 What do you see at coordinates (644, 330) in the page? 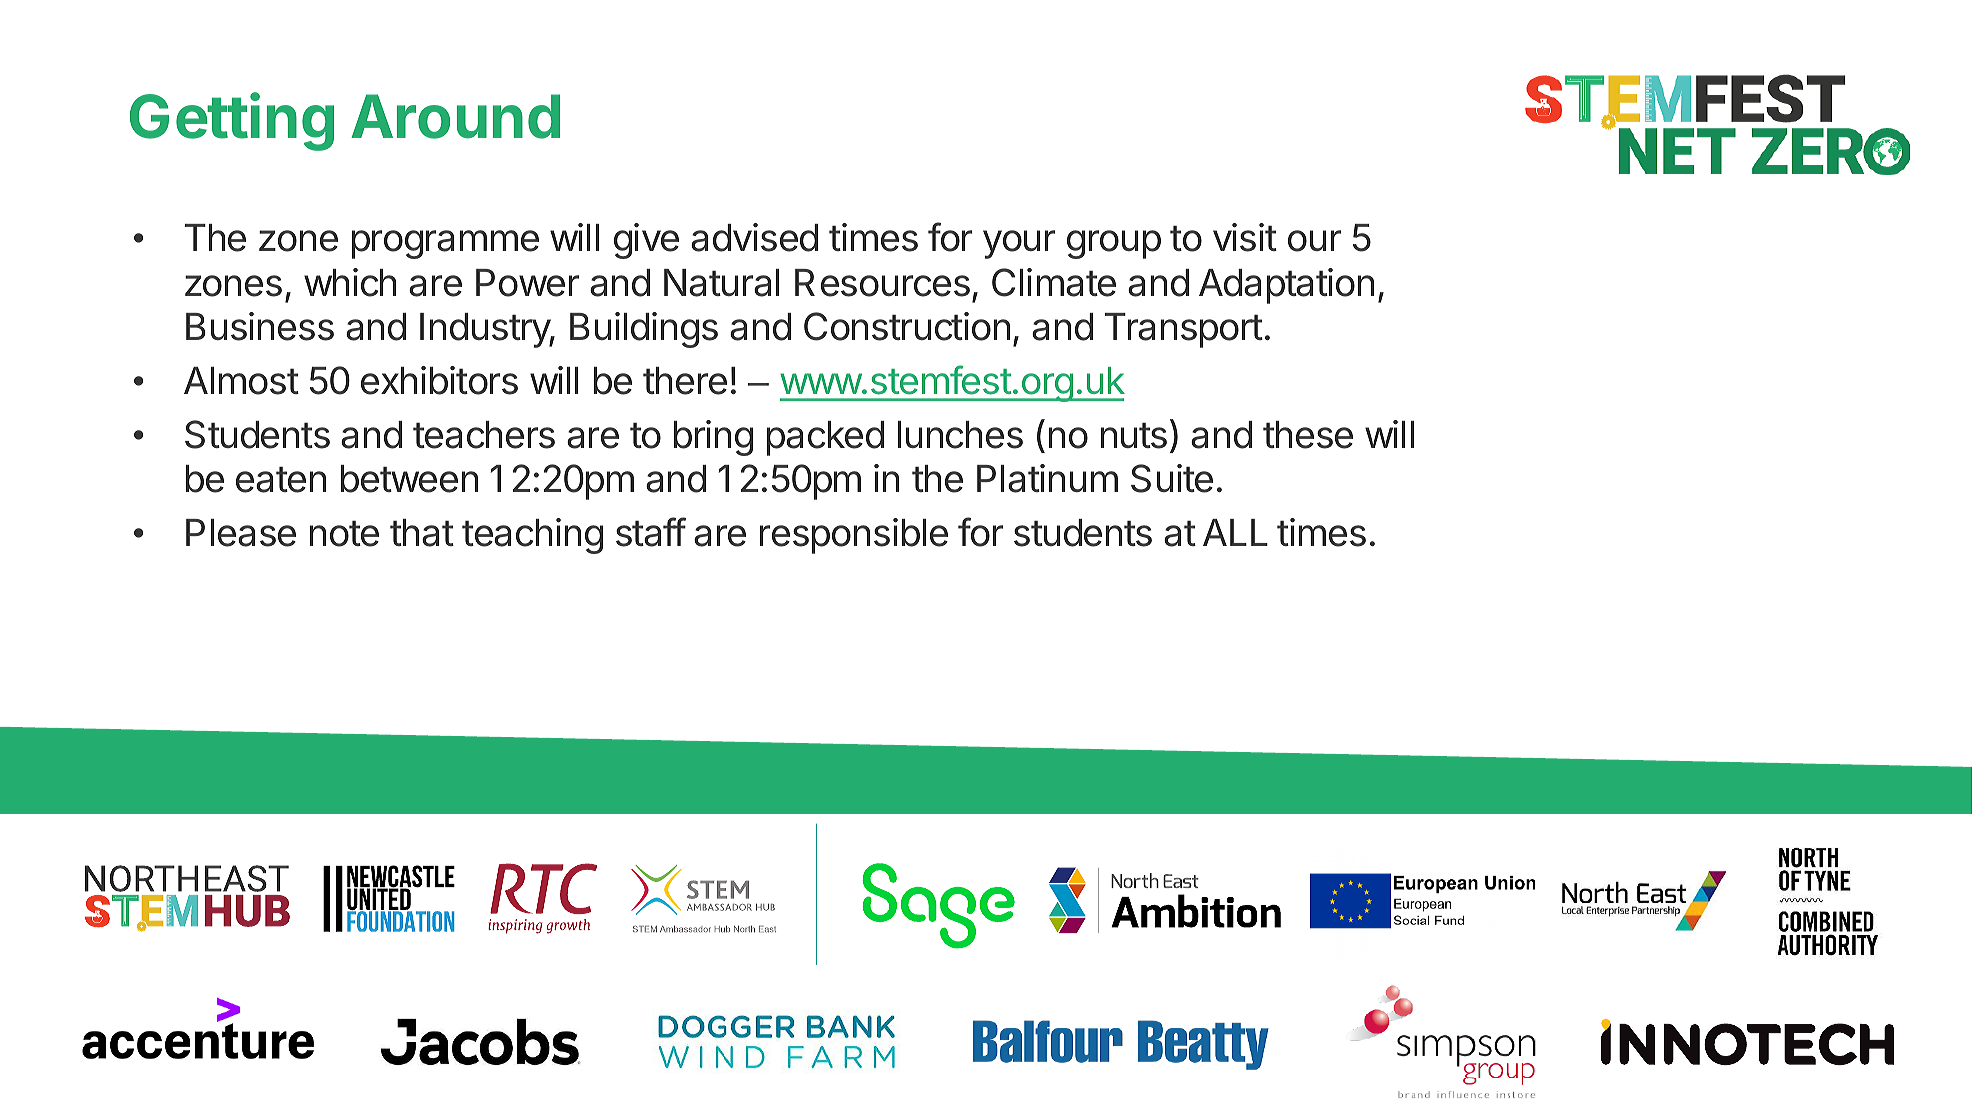
I see `Buildings` at bounding box center [644, 330].
